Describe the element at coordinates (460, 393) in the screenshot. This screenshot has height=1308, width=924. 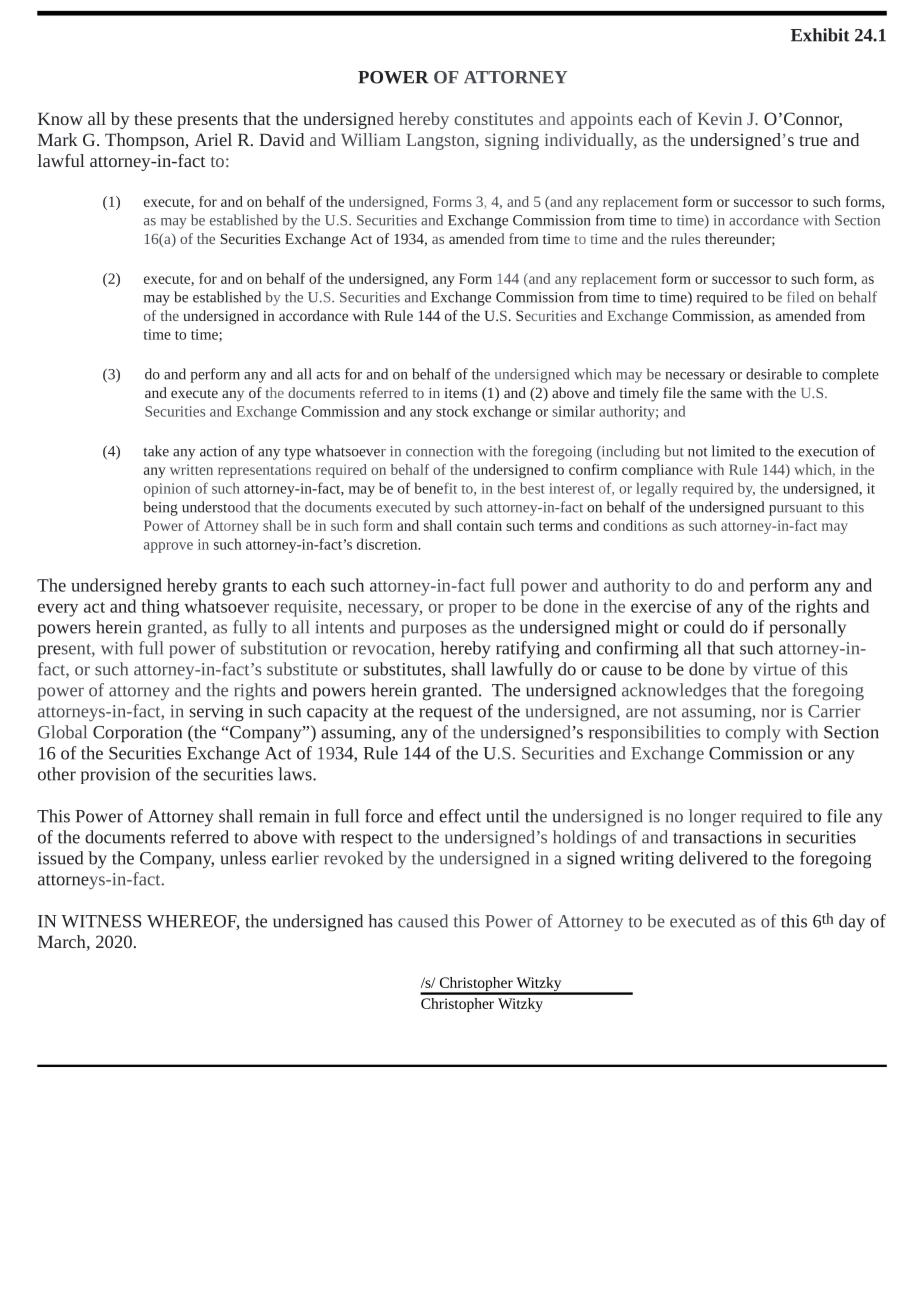
I see `items` at that location.
